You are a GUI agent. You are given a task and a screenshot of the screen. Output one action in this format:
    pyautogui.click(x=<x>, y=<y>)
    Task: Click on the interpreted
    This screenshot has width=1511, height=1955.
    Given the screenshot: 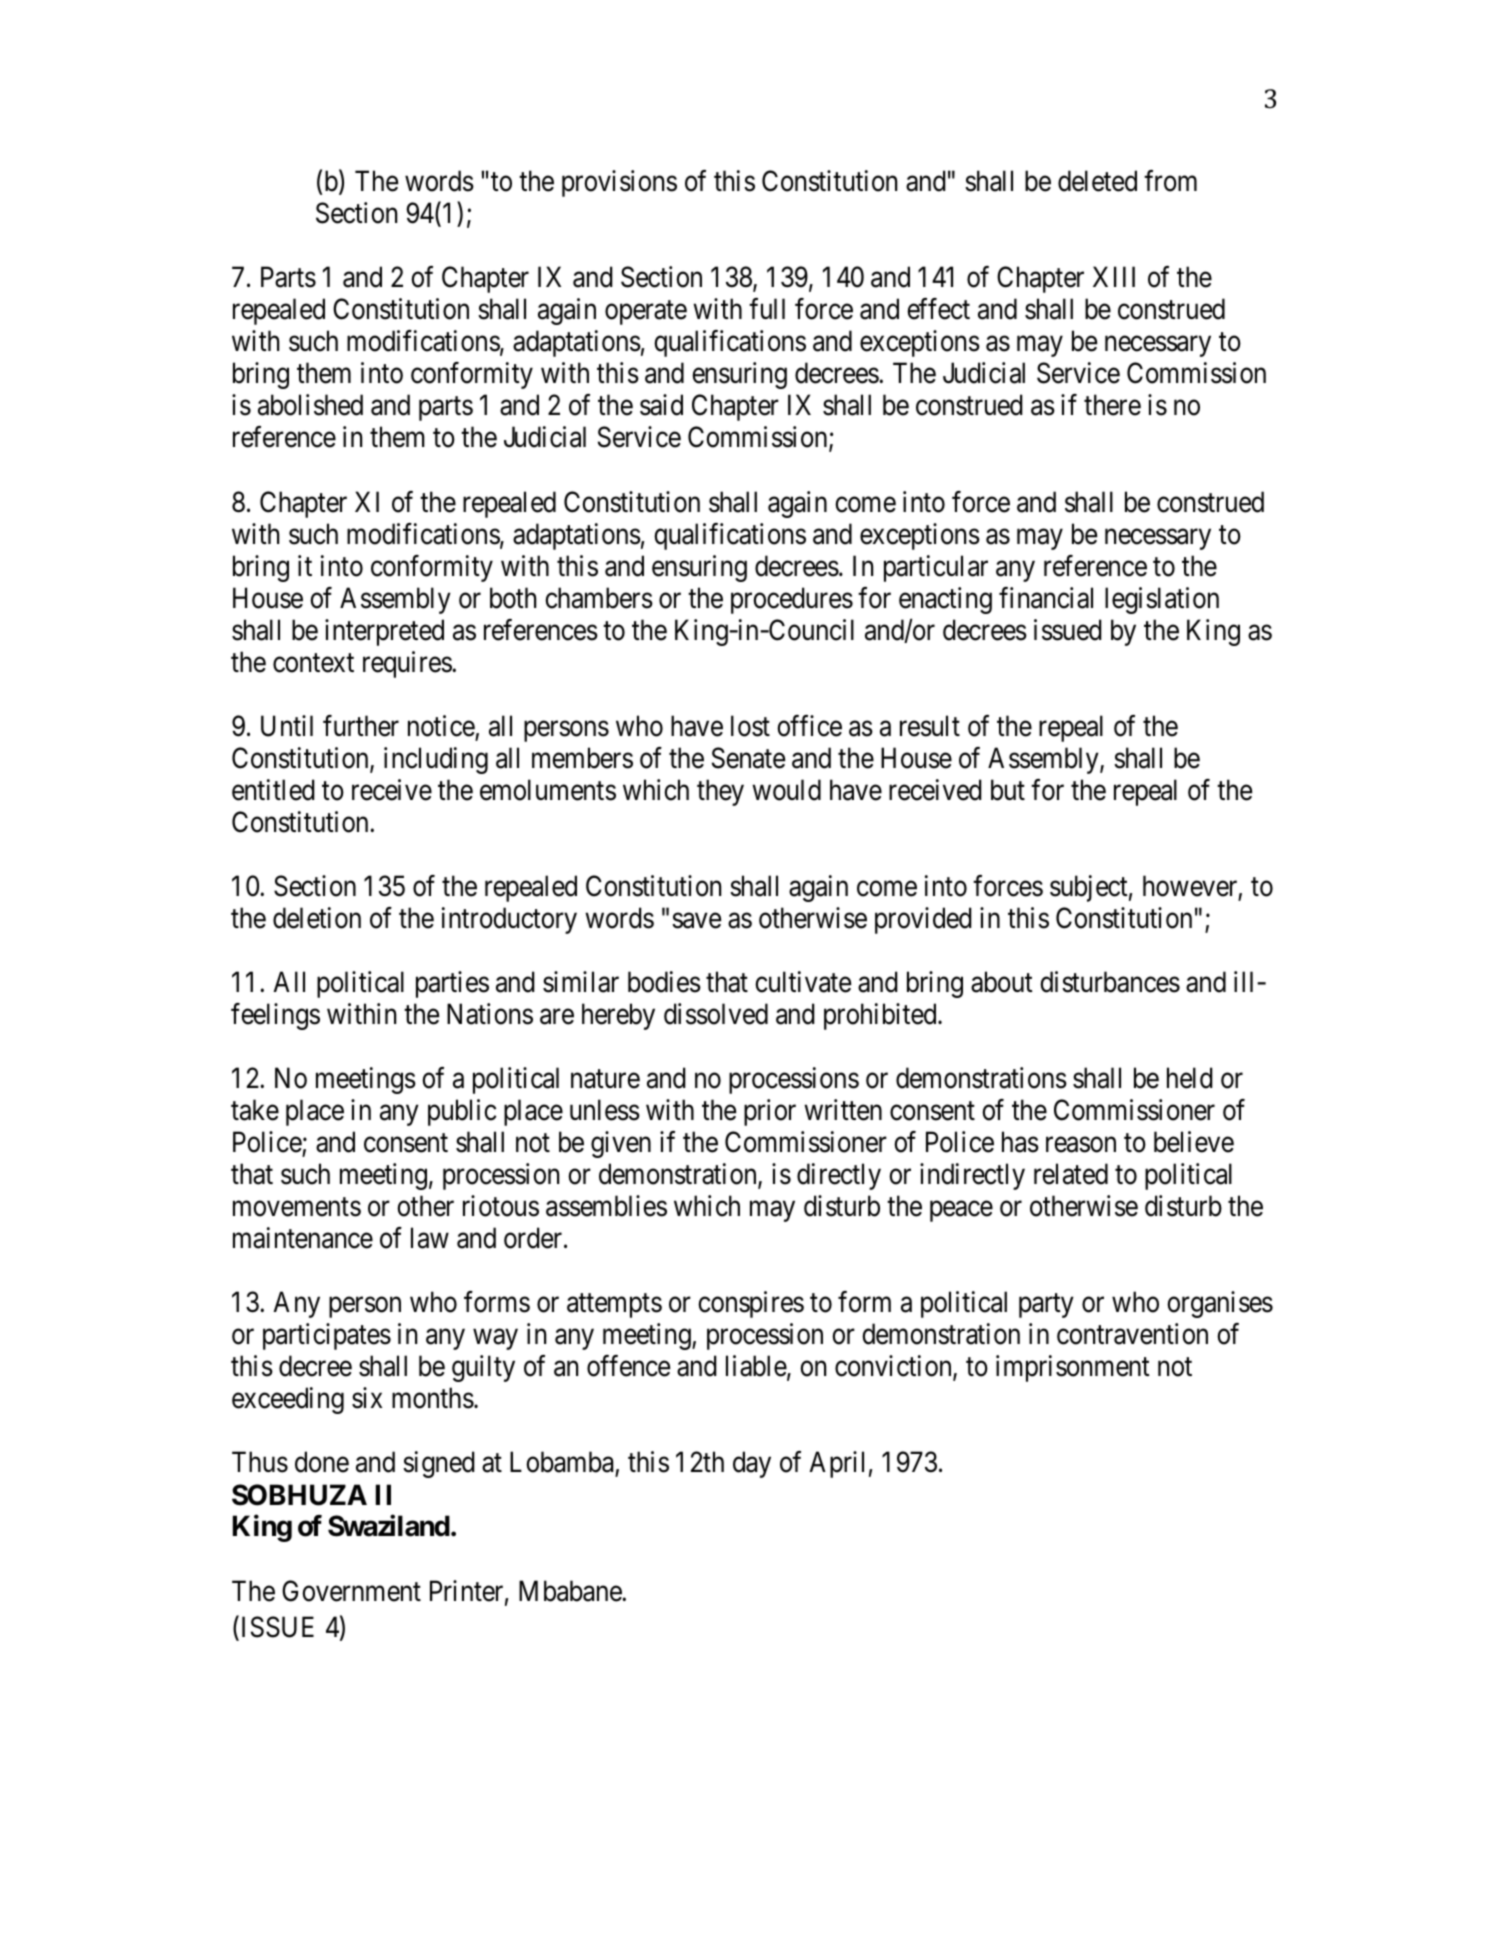 What is the action you would take?
    pyautogui.click(x=384, y=632)
